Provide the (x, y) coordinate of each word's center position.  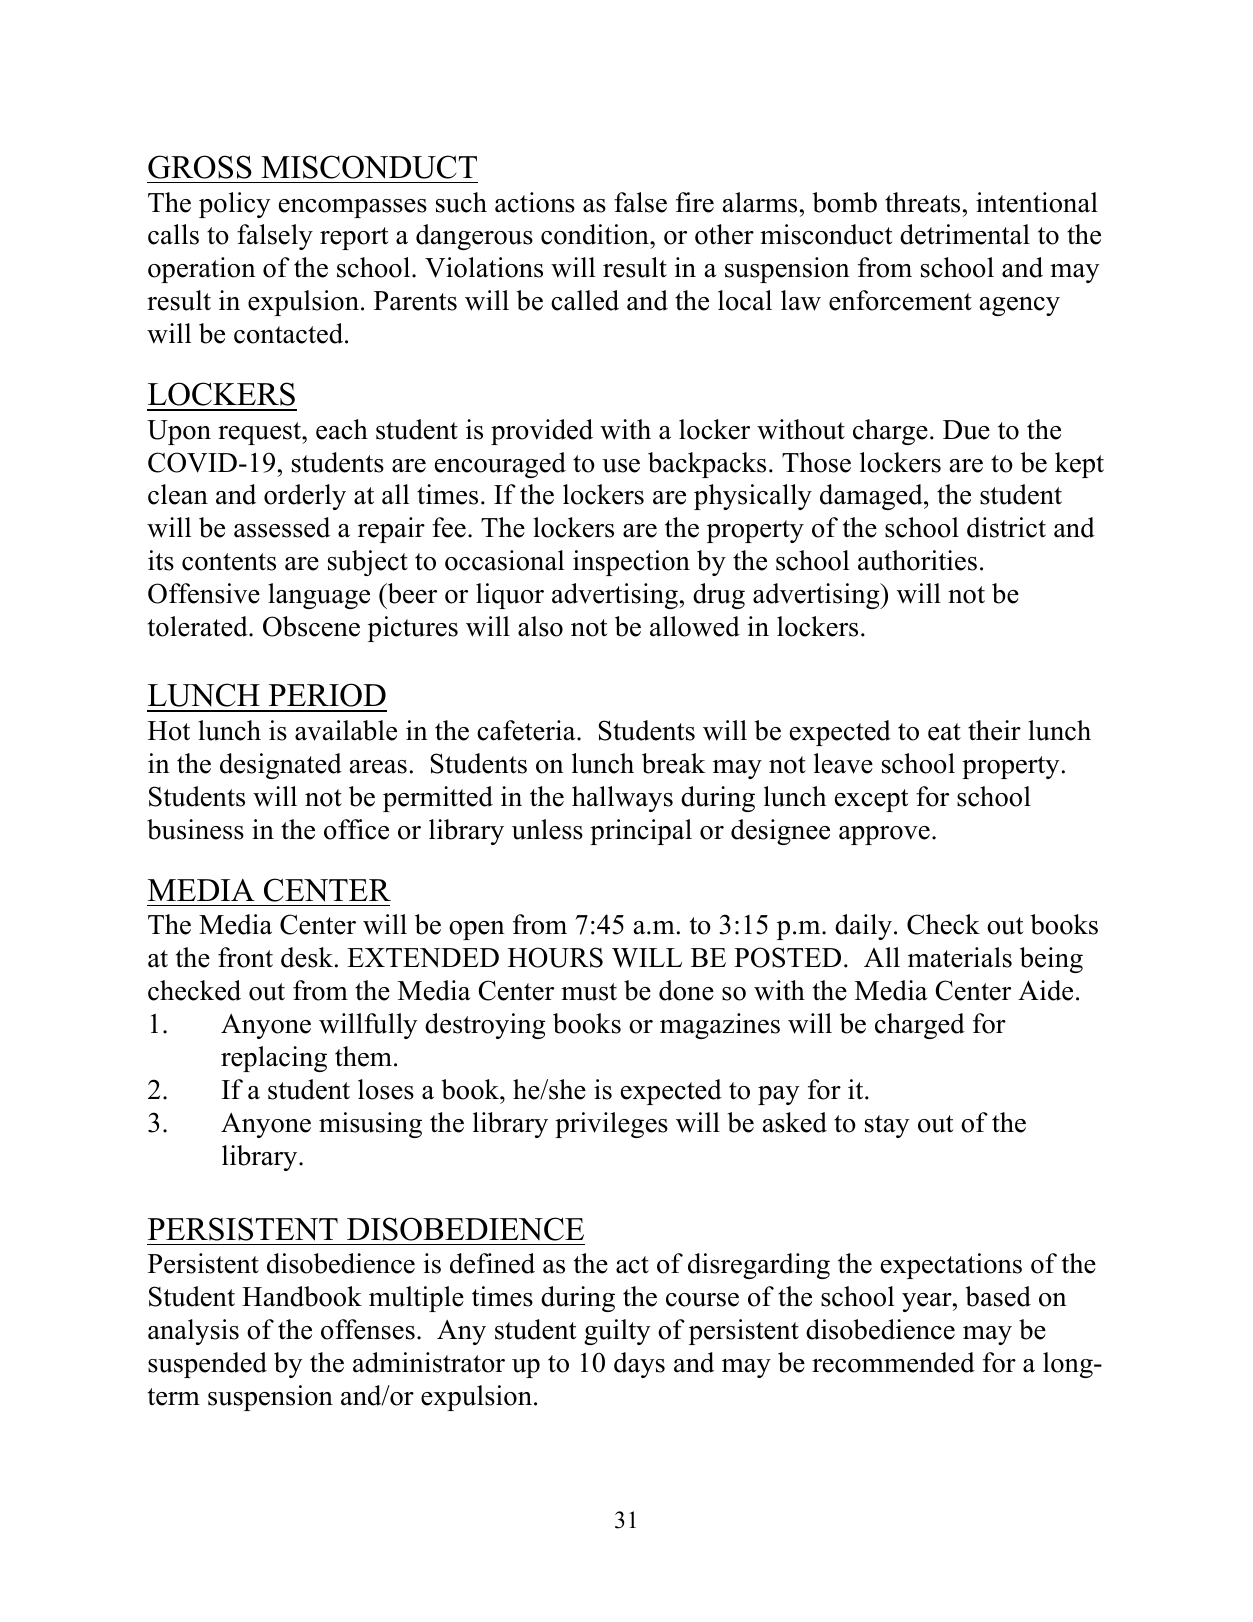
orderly (305, 497)
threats (922, 202)
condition (596, 234)
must (589, 992)
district (1006, 527)
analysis (193, 1332)
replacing (274, 1059)
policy (234, 205)
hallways (622, 799)
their (994, 730)
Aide (1045, 990)
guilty (617, 1332)
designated (281, 766)
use (621, 466)
